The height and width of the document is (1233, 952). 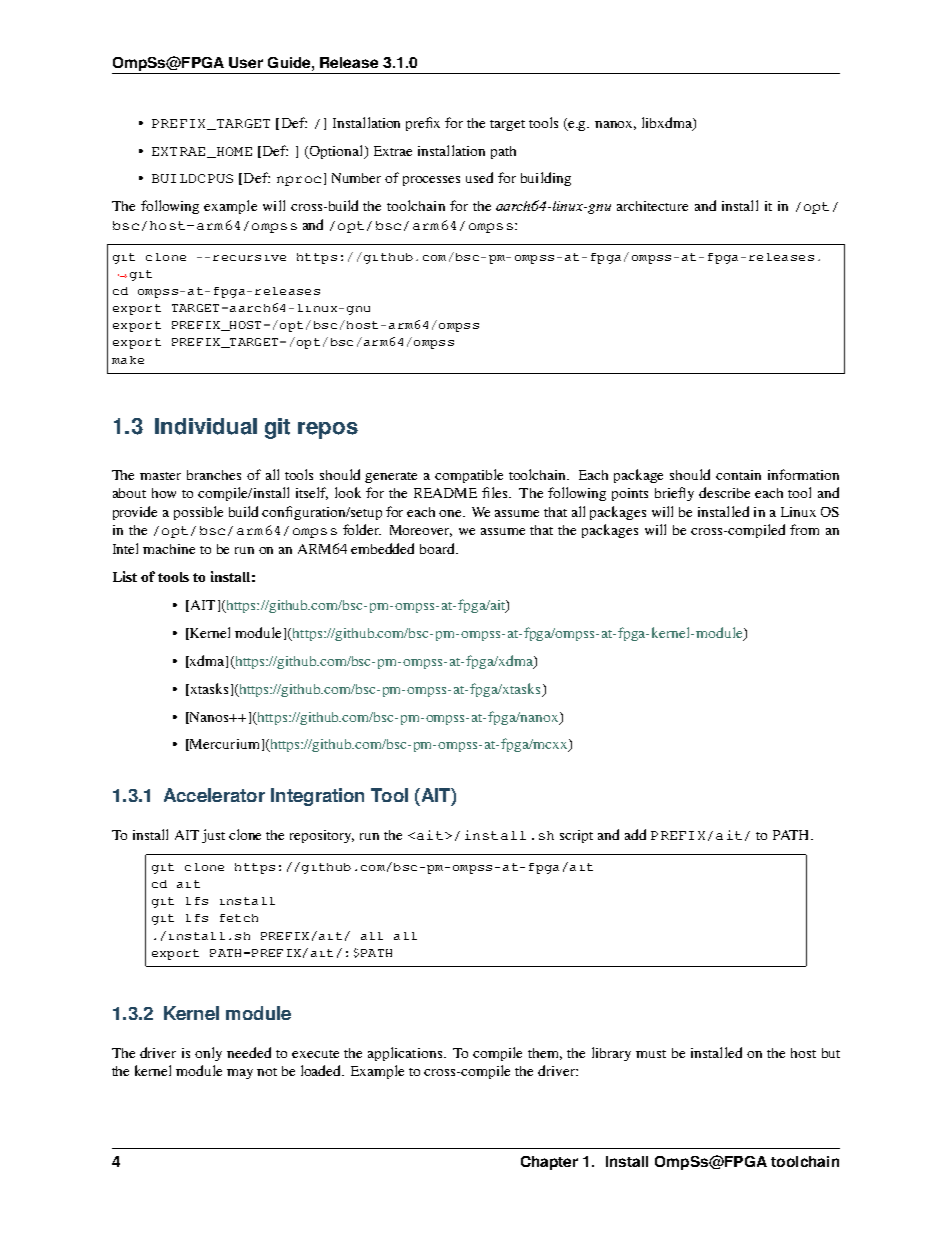 What do you see at coordinates (469, 476) in the document?
I see `compatible` at bounding box center [469, 476].
